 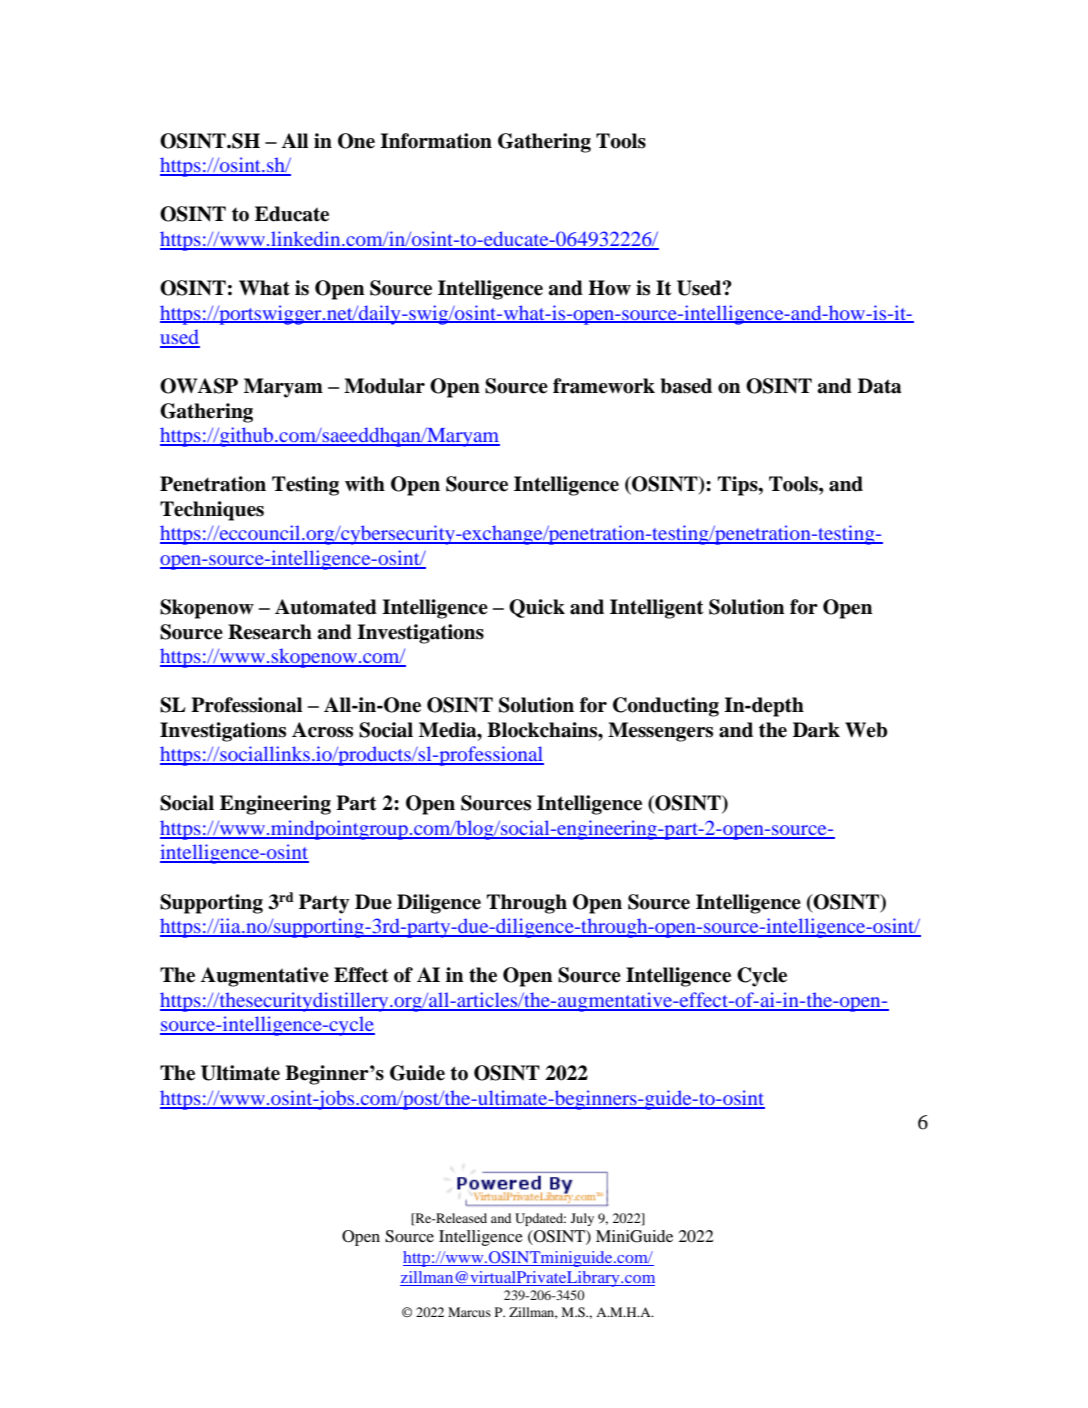 What do you see at coordinates (686, 386) in the screenshot?
I see `based` at bounding box center [686, 386].
